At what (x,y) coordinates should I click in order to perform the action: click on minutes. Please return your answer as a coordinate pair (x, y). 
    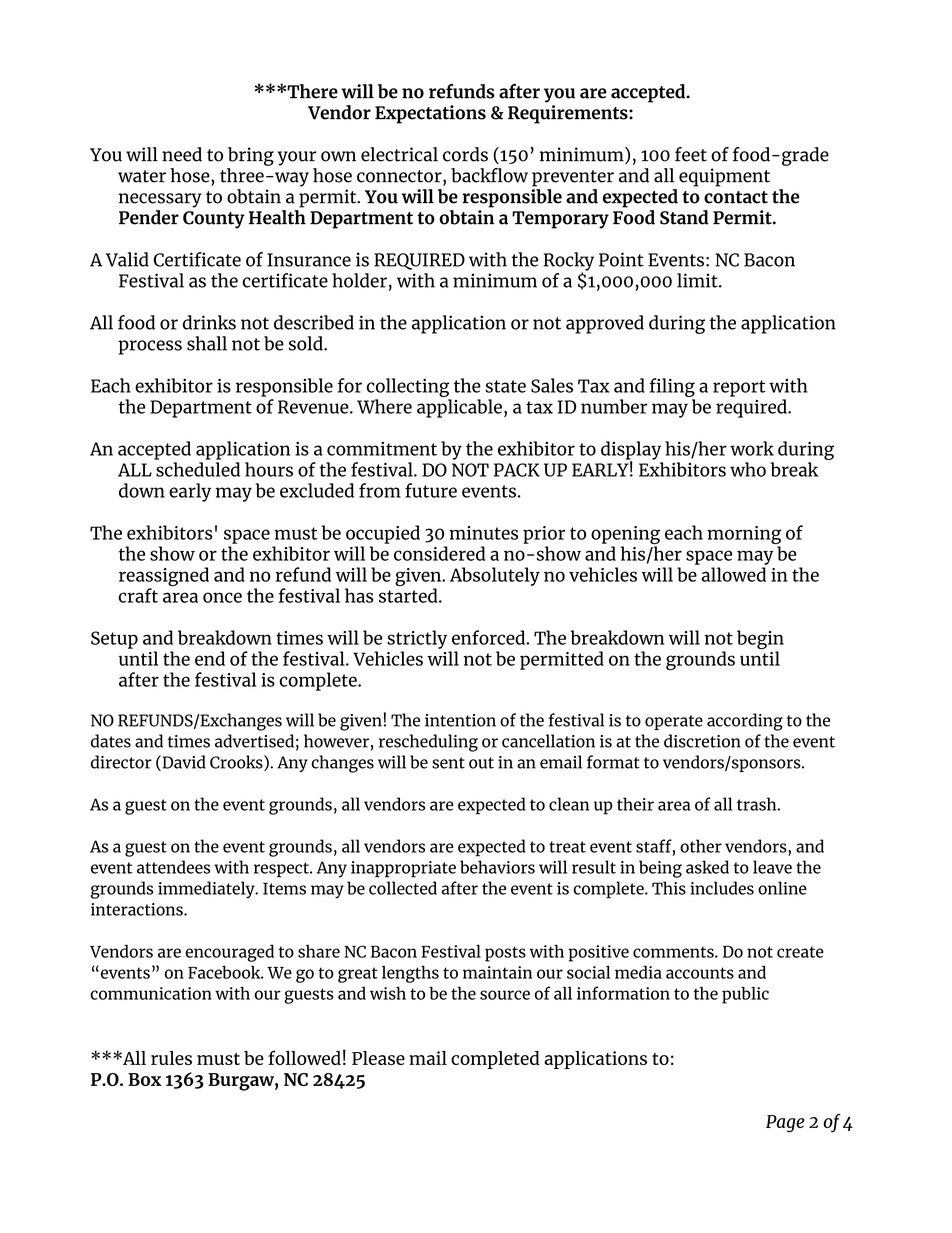
    Looking at the image, I should click on (483, 533).
